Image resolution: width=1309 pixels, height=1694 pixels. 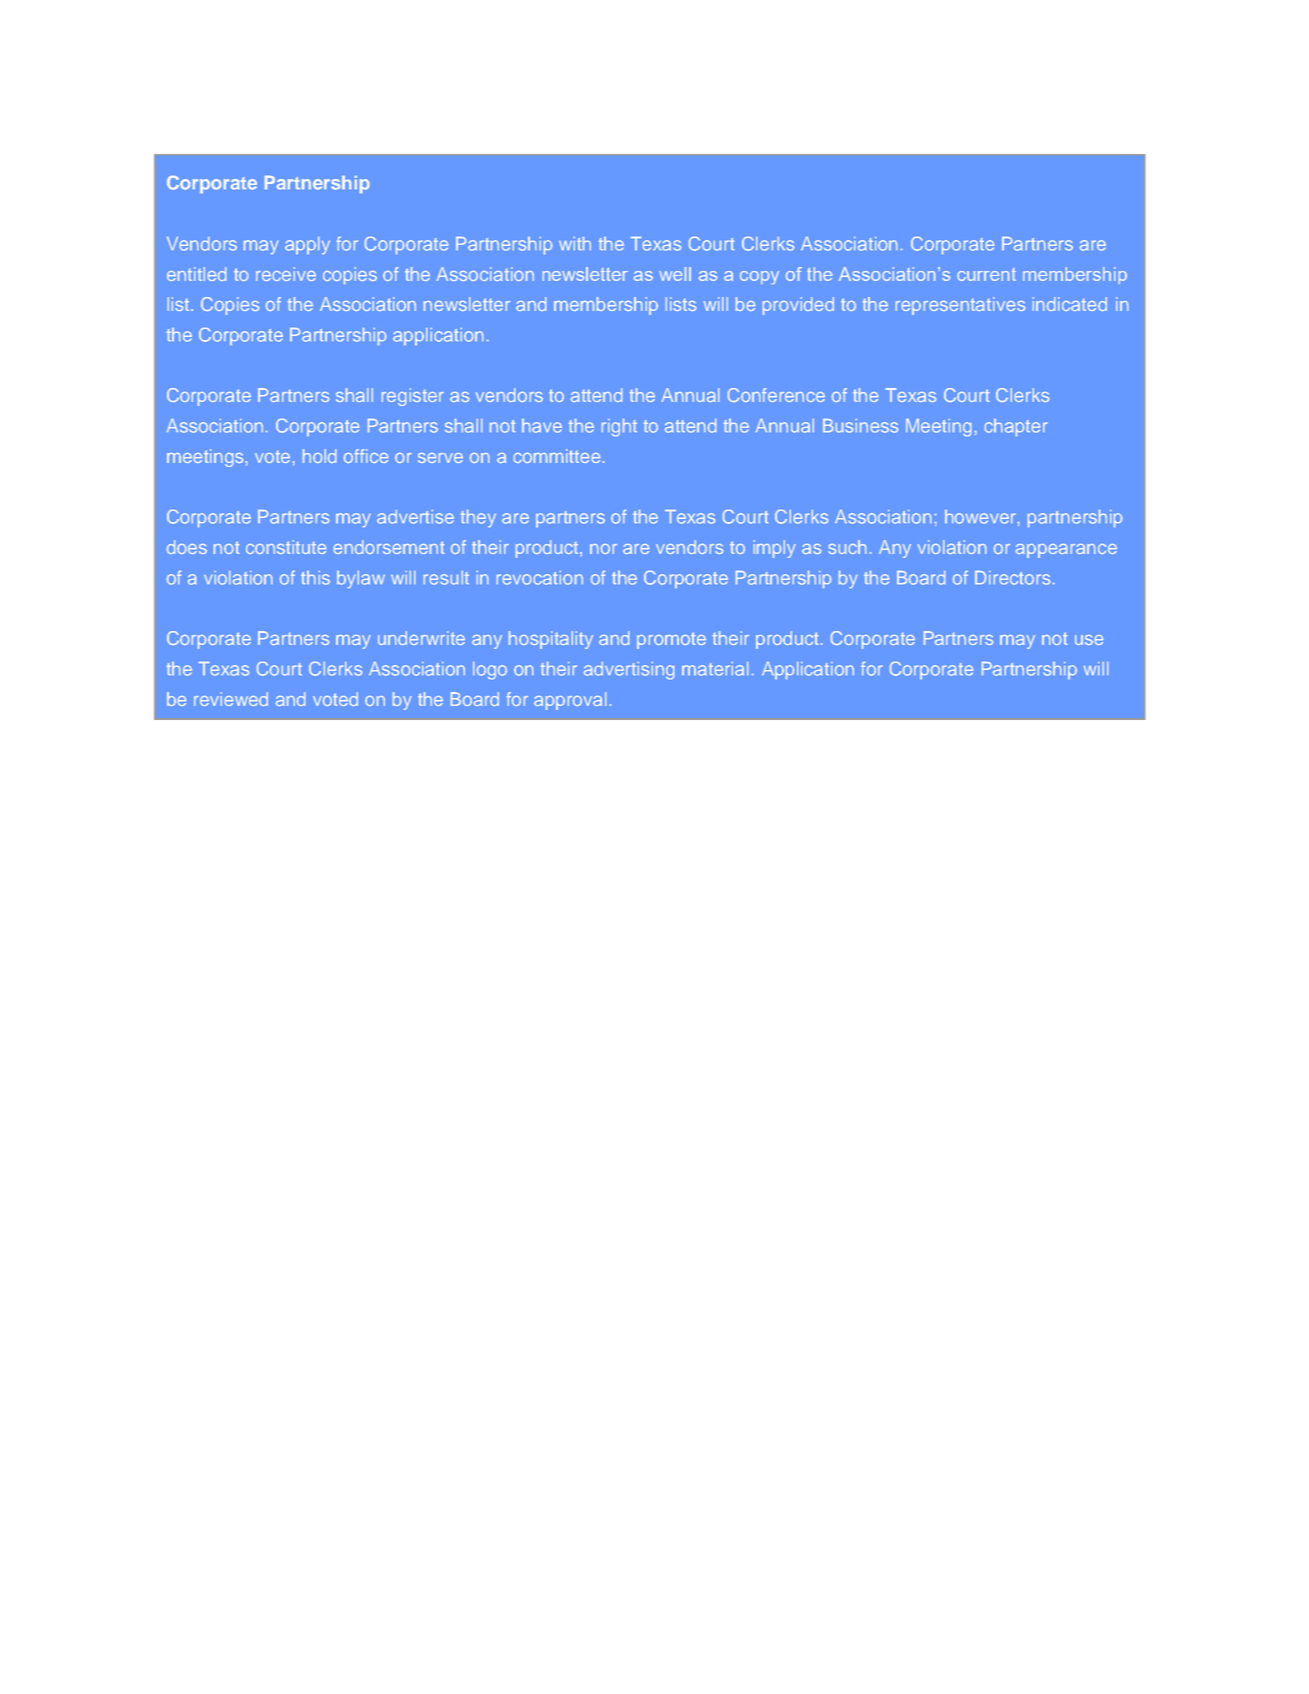 What do you see at coordinates (986, 274) in the image?
I see `current` at bounding box center [986, 274].
